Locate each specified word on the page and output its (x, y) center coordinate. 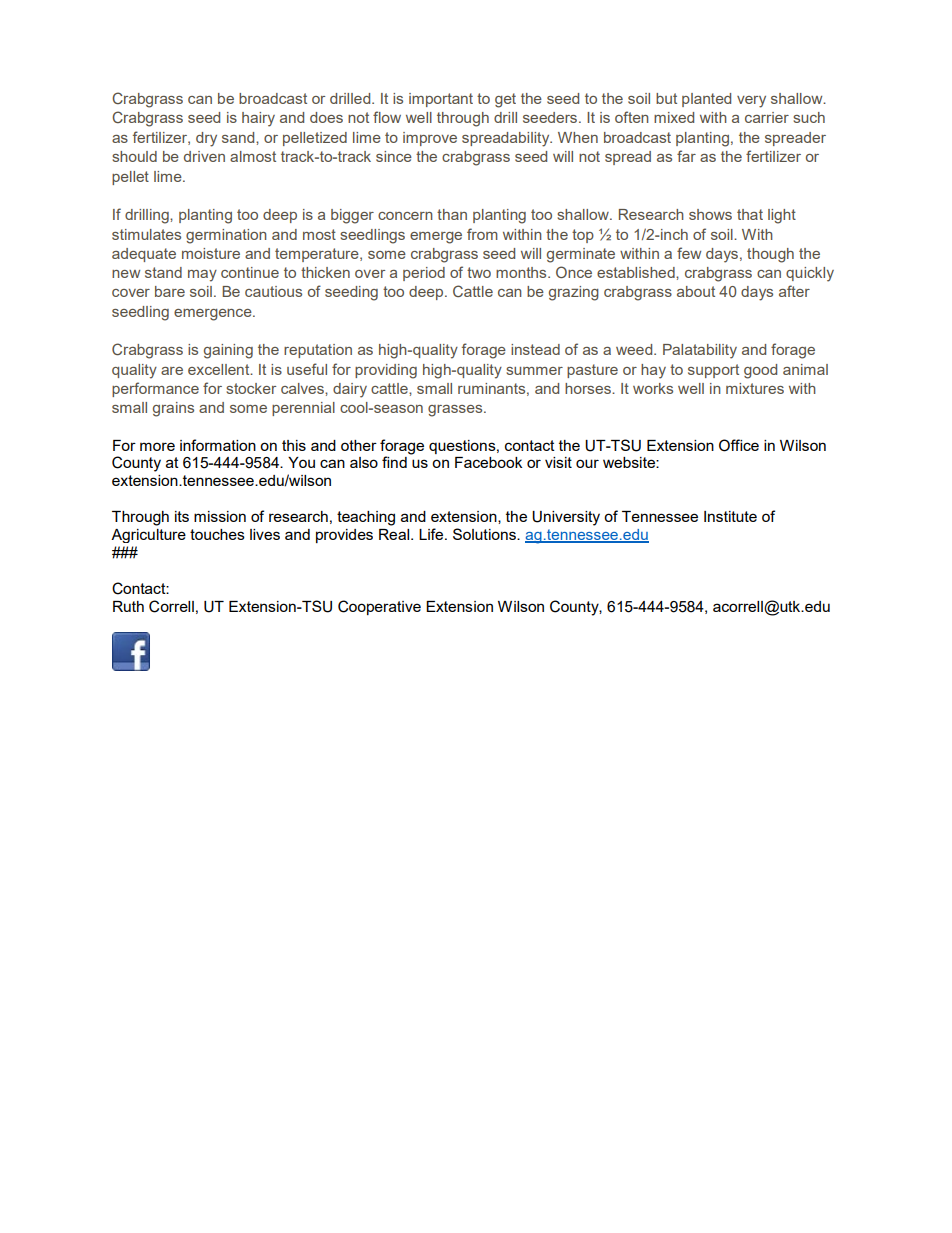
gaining (228, 351)
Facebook (488, 462)
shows (710, 214)
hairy (258, 119)
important (441, 100)
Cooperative (379, 607)
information (218, 445)
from (482, 234)
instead (535, 349)
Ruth (128, 606)
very (751, 102)
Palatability (700, 351)
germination (226, 236)
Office (739, 445)
